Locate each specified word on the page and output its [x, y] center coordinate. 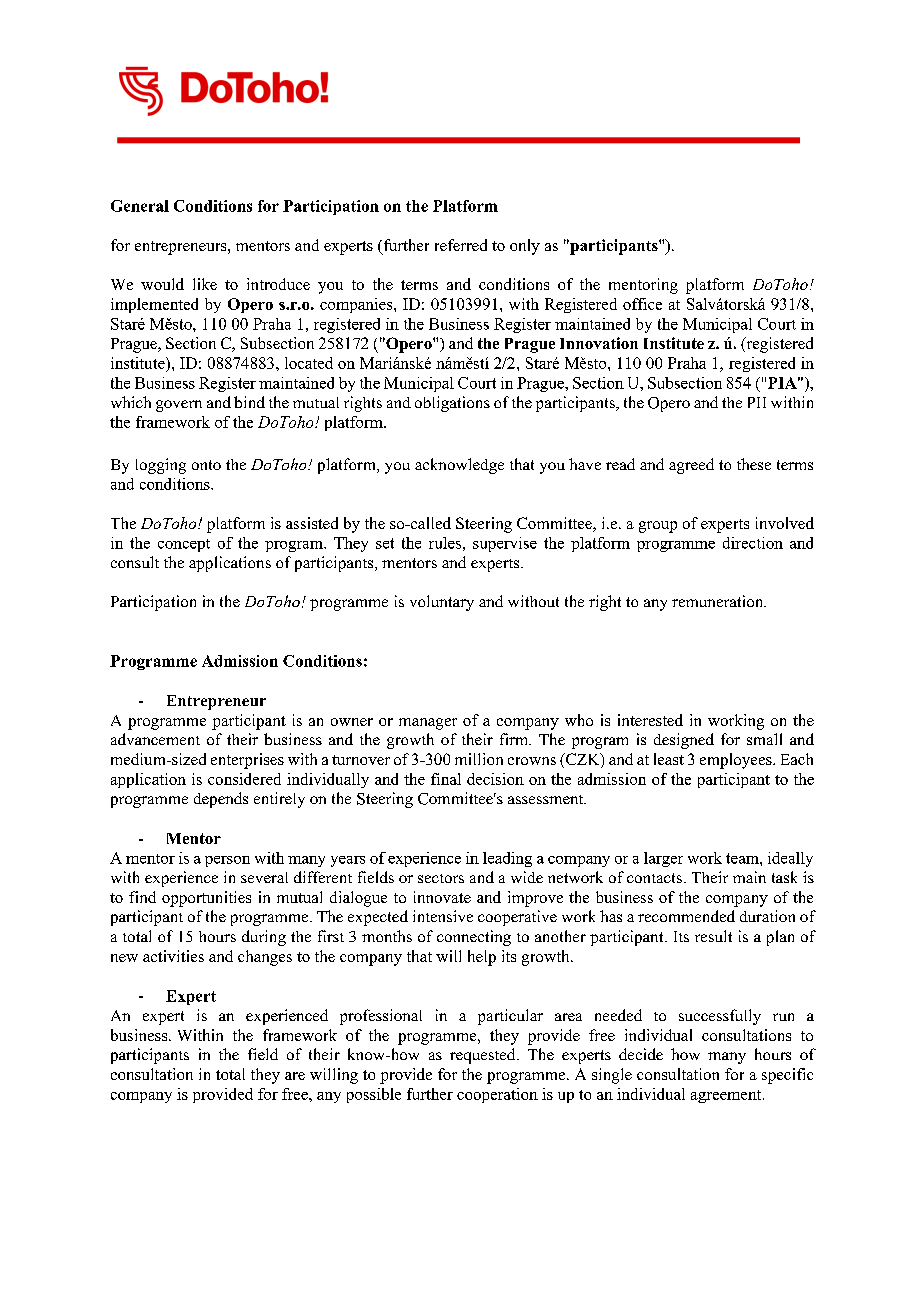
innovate [442, 897]
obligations [452, 404]
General [140, 206]
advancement [155, 739]
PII [757, 402]
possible [374, 1095]
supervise [505, 544]
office [642, 304]
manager [428, 724]
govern [179, 406]
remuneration [719, 601]
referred [461, 245]
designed [684, 741]
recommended [686, 916]
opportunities [206, 899]
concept [184, 545]
